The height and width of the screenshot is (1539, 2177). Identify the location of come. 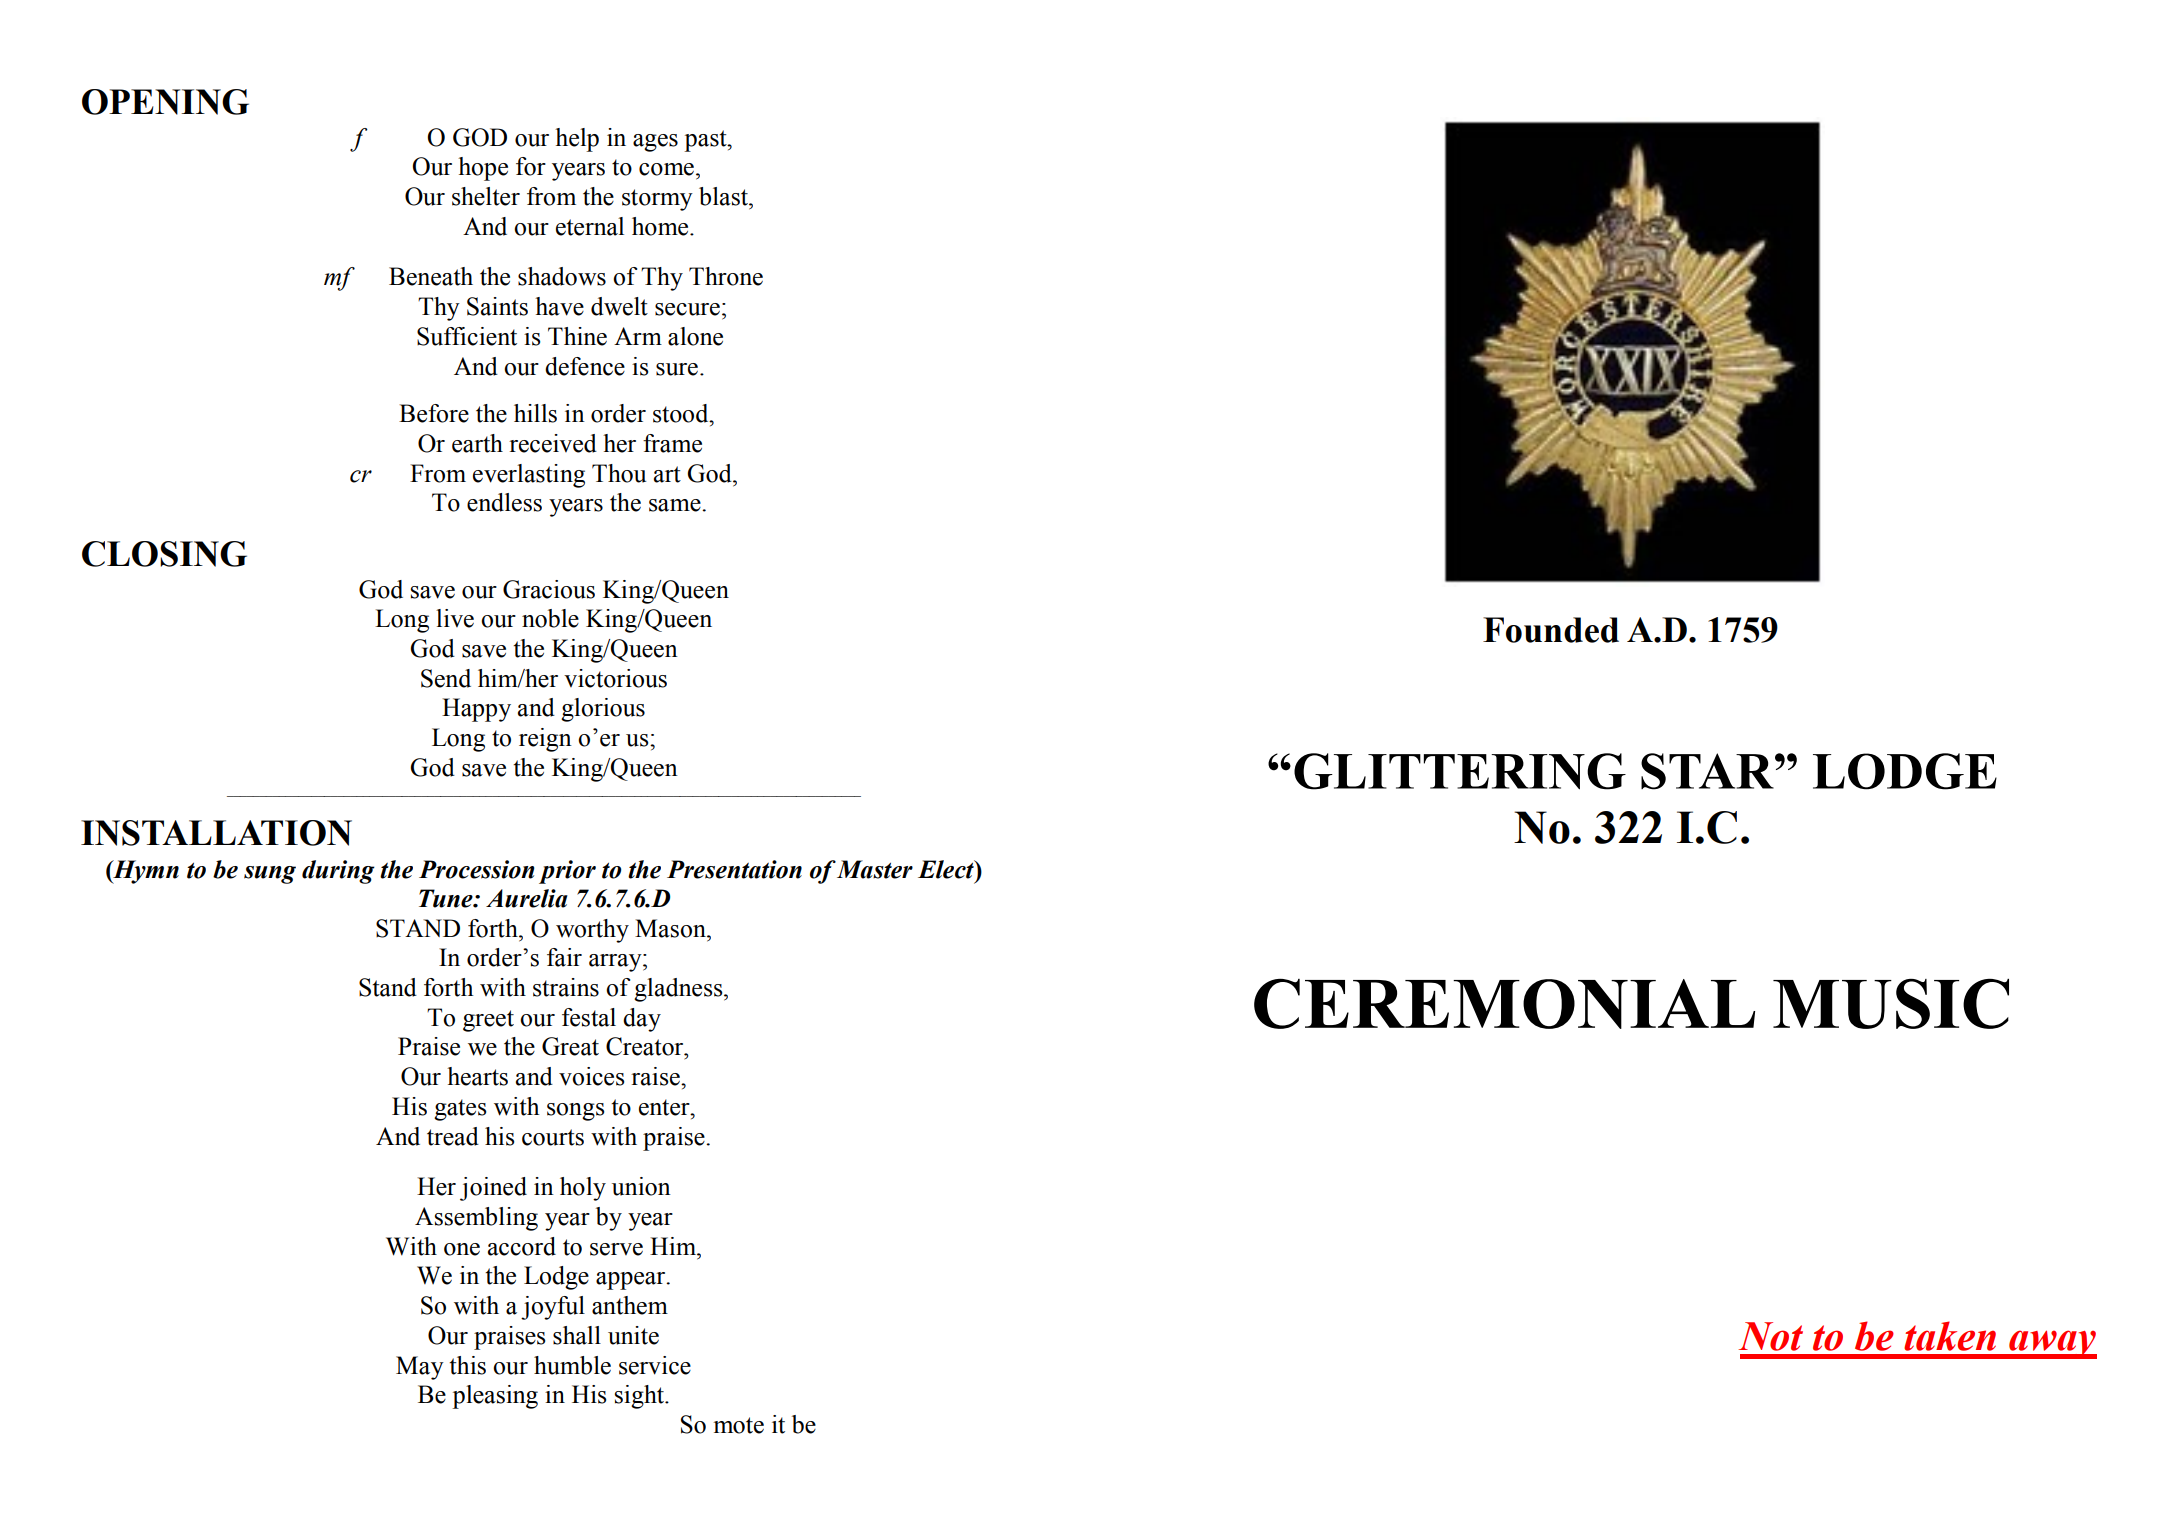
(666, 169).
